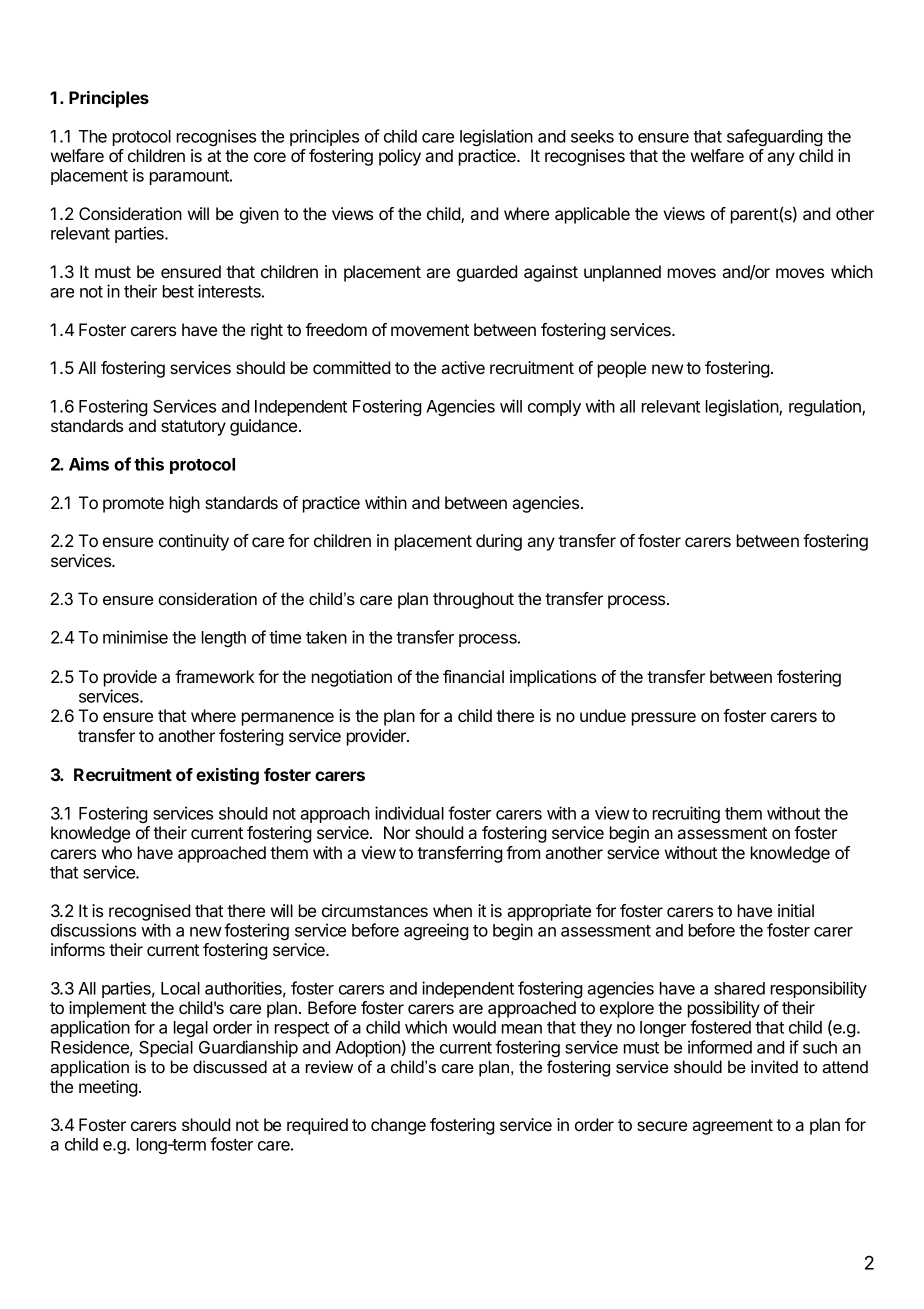 The width and height of the screenshot is (924, 1309). Describe the element at coordinates (732, 1127) in the screenshot. I see `agreement` at that location.
